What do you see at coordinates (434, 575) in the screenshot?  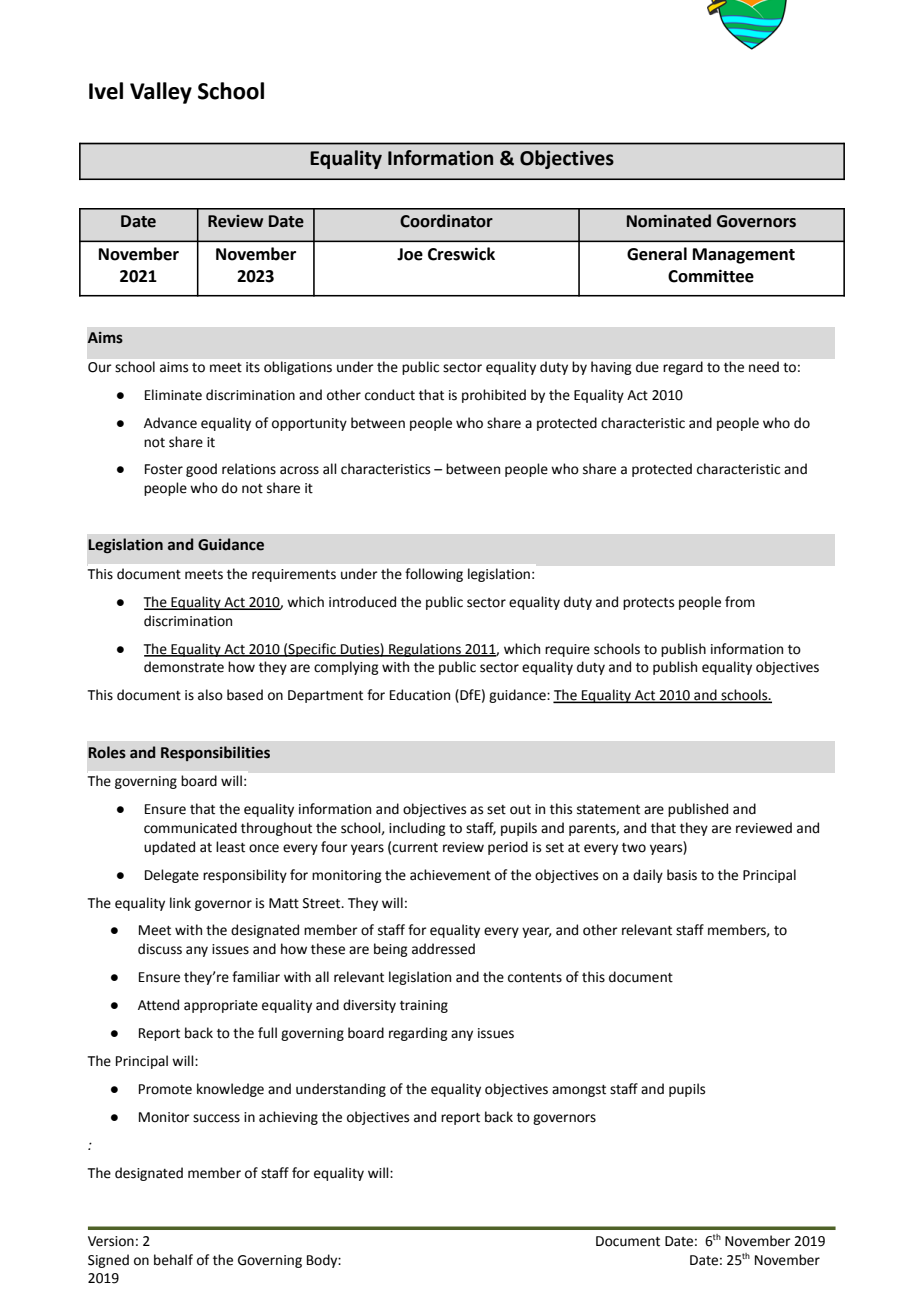 I see `following` at bounding box center [434, 575].
